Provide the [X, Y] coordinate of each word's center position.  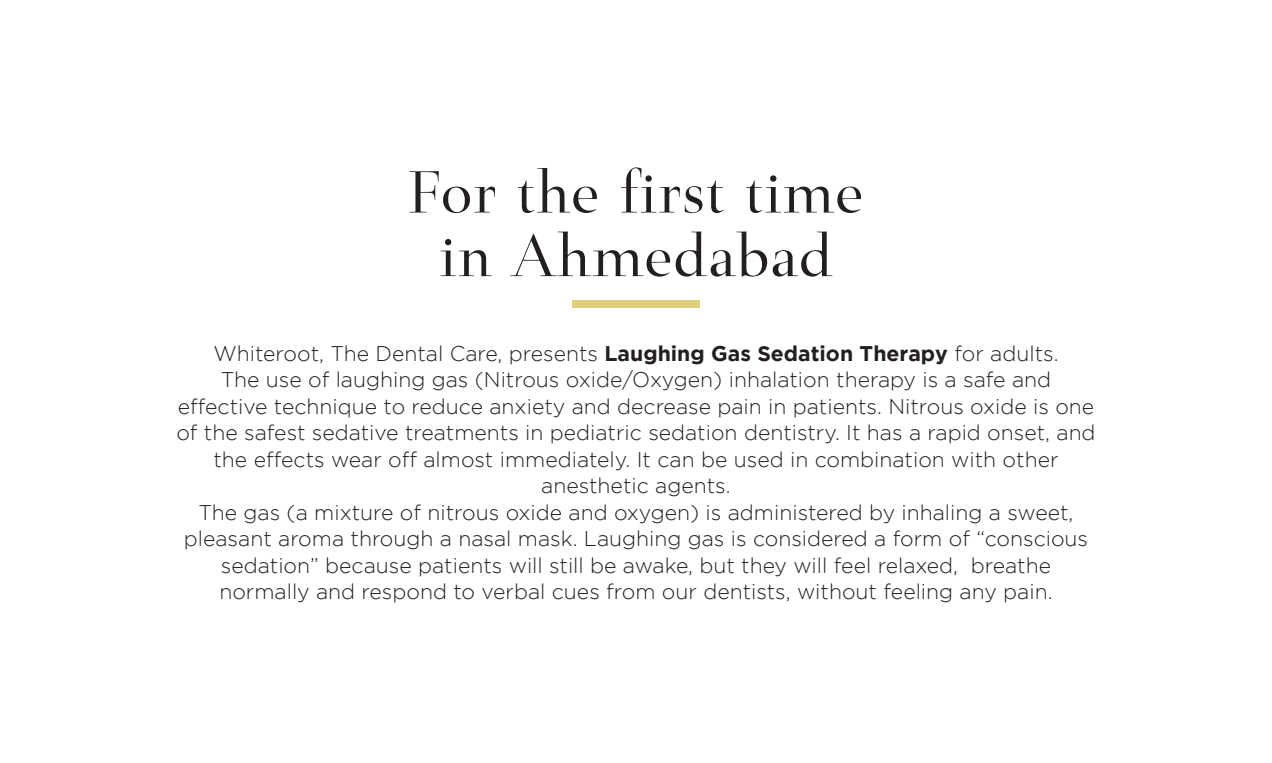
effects [289, 459]
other [1030, 459]
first [672, 190]
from [630, 591]
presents [553, 356]
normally [265, 593]
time [803, 194]
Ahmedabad [671, 254]
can [675, 462]
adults [1022, 353]
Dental [409, 353]
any [978, 595]
